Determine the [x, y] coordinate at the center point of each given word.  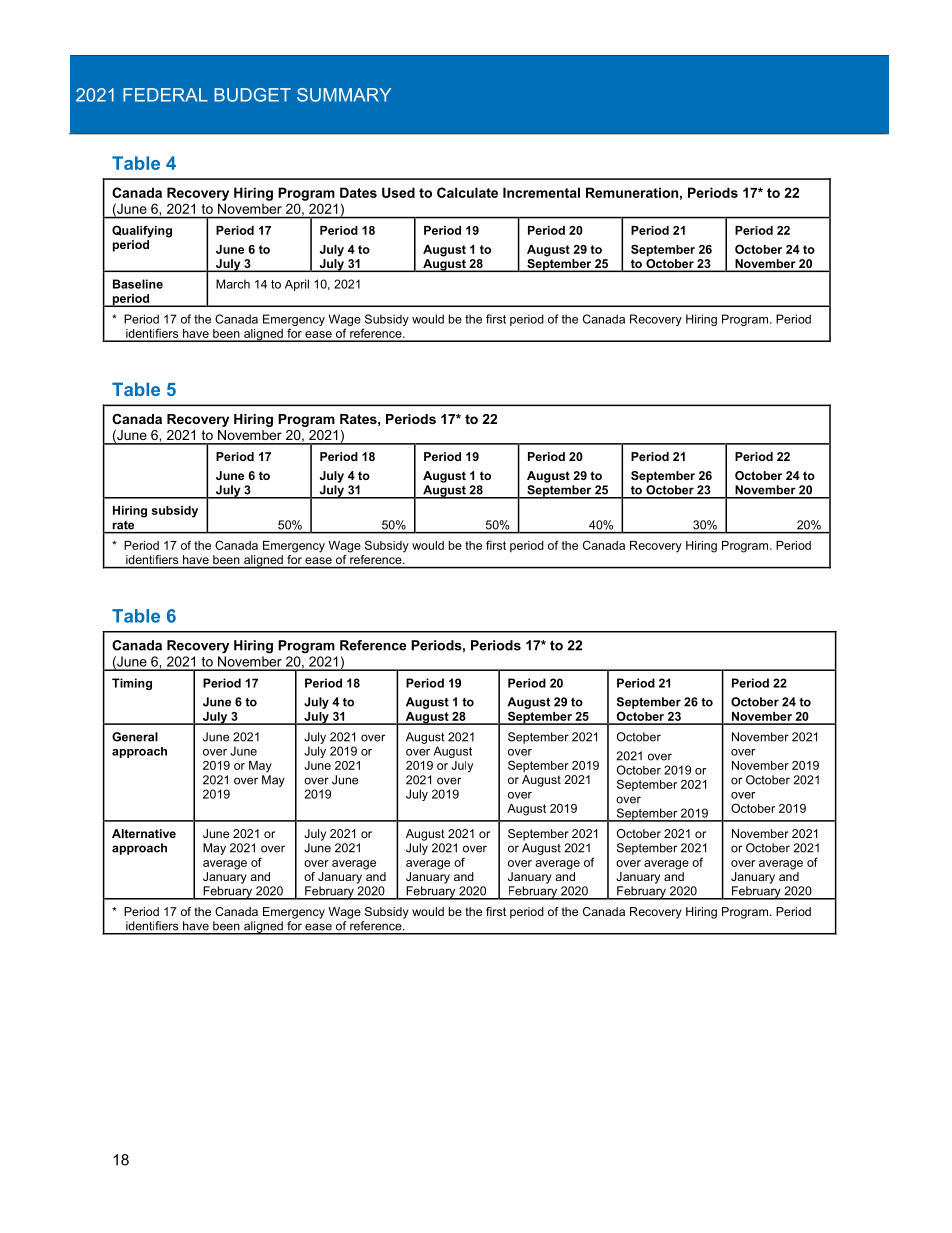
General [135, 737]
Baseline [138, 284]
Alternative [144, 833]
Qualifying [142, 231]
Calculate [467, 192]
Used [398, 192]
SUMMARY [344, 95]
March [233, 284]
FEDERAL [165, 95]
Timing [132, 684]
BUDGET [252, 95]
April [297, 285]
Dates [358, 192]
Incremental [541, 192]
